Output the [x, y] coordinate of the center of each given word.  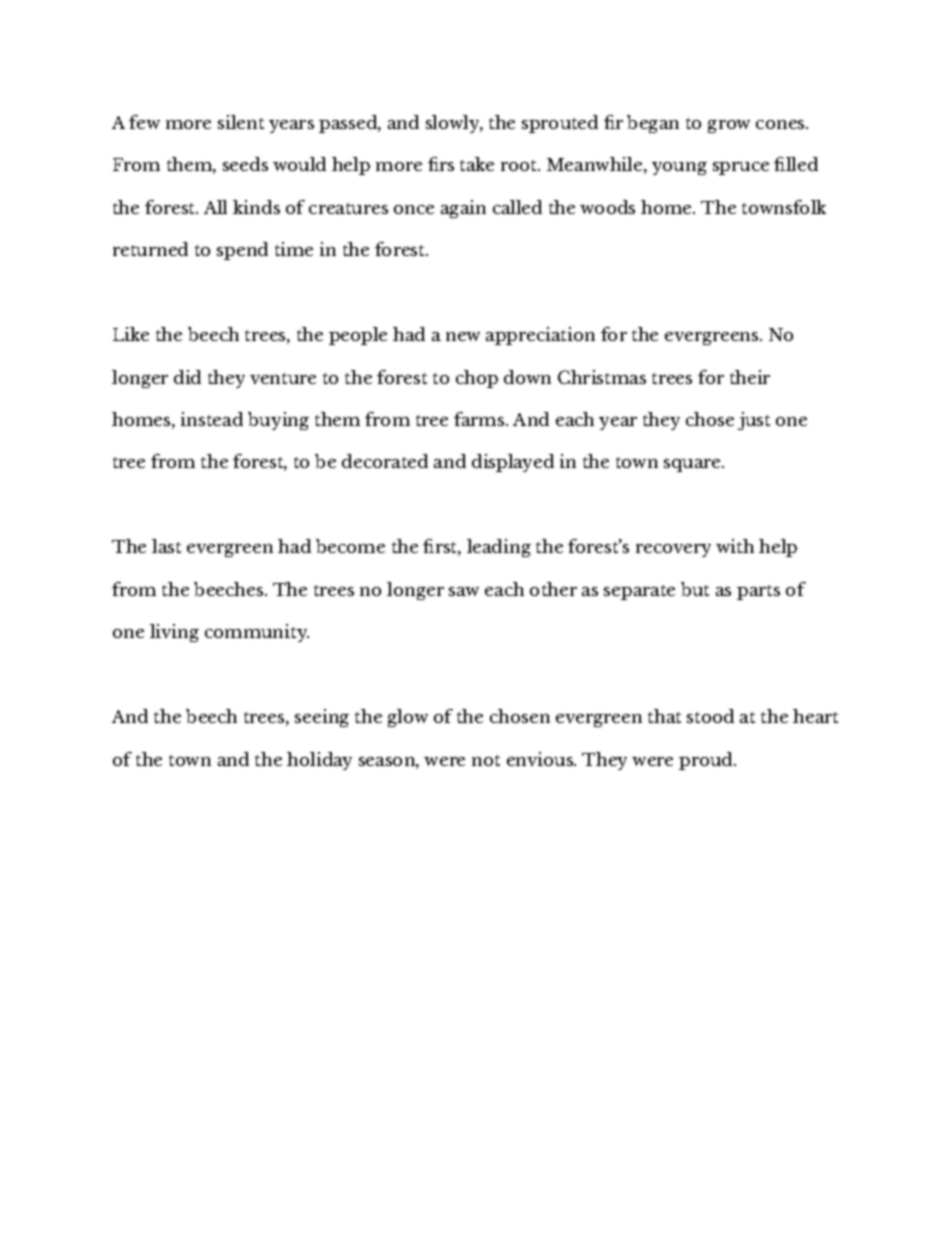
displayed [513, 463]
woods [607, 207]
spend [242, 251]
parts [758, 592]
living [174, 633]
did [187, 377]
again [463, 209]
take [477, 164]
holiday [319, 761]
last [166, 546]
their [750, 377]
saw [464, 591]
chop [477, 379]
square [693, 465]
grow [729, 126]
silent [241, 122]
